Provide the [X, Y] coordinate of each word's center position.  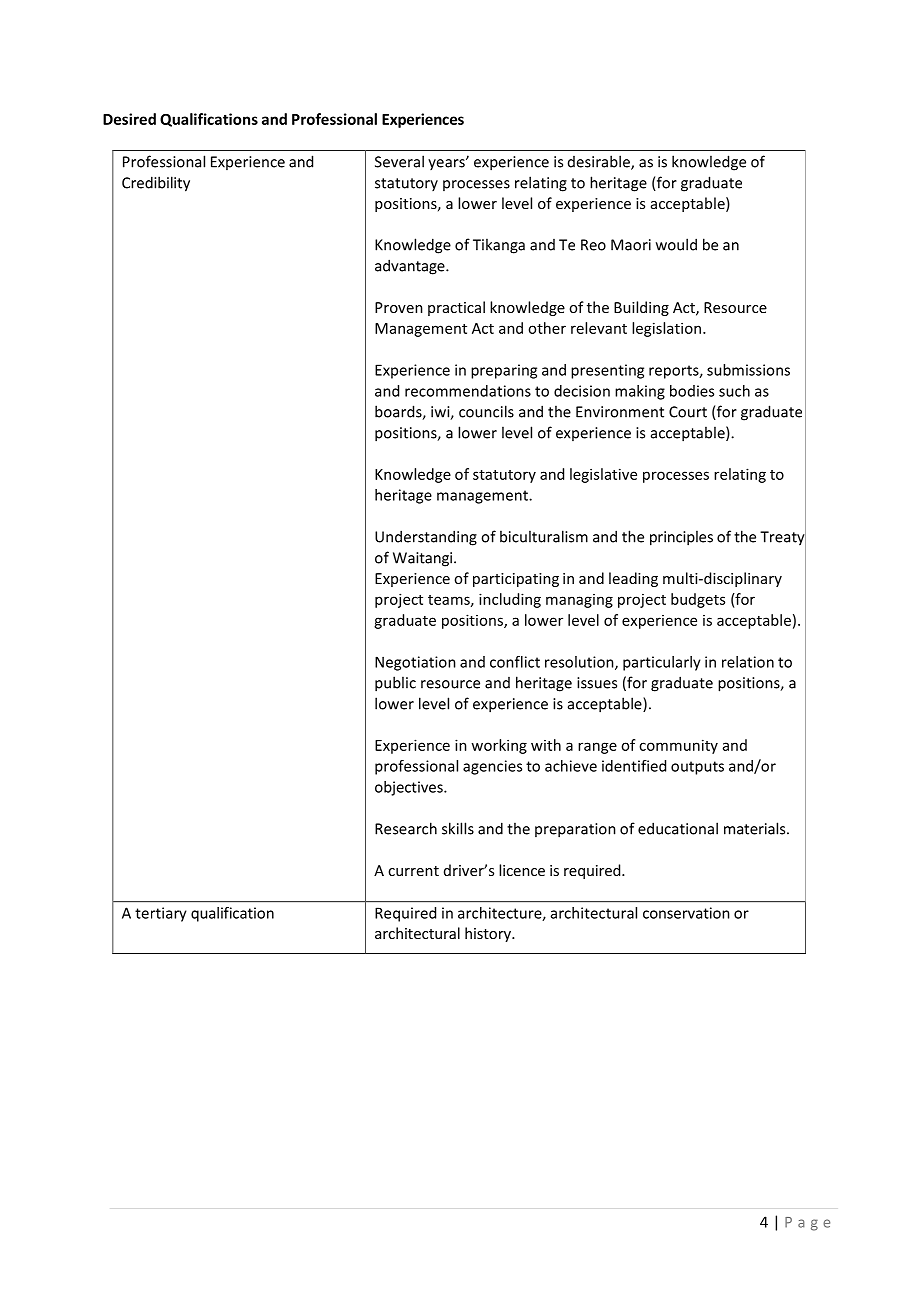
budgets [698, 600]
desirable [600, 162]
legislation [668, 329]
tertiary [161, 914]
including [510, 600]
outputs [697, 768]
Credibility [156, 184]
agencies [492, 767]
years [447, 164]
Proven [399, 307]
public [395, 684]
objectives [410, 788]
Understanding [426, 538]
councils [486, 411]
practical [456, 308]
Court [688, 412]
